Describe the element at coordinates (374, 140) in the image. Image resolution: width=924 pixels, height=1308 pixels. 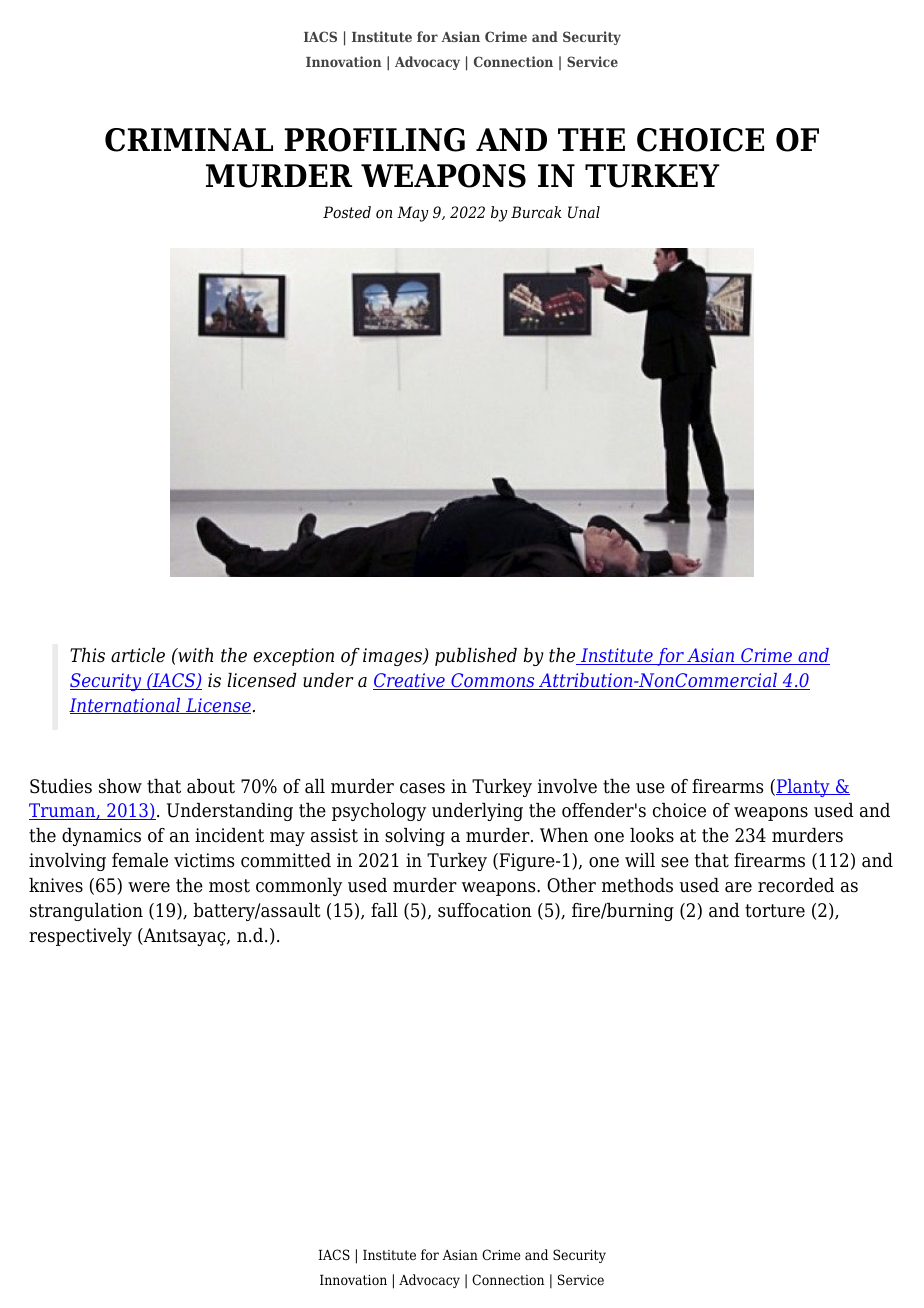
I see `PROFILING` at that location.
